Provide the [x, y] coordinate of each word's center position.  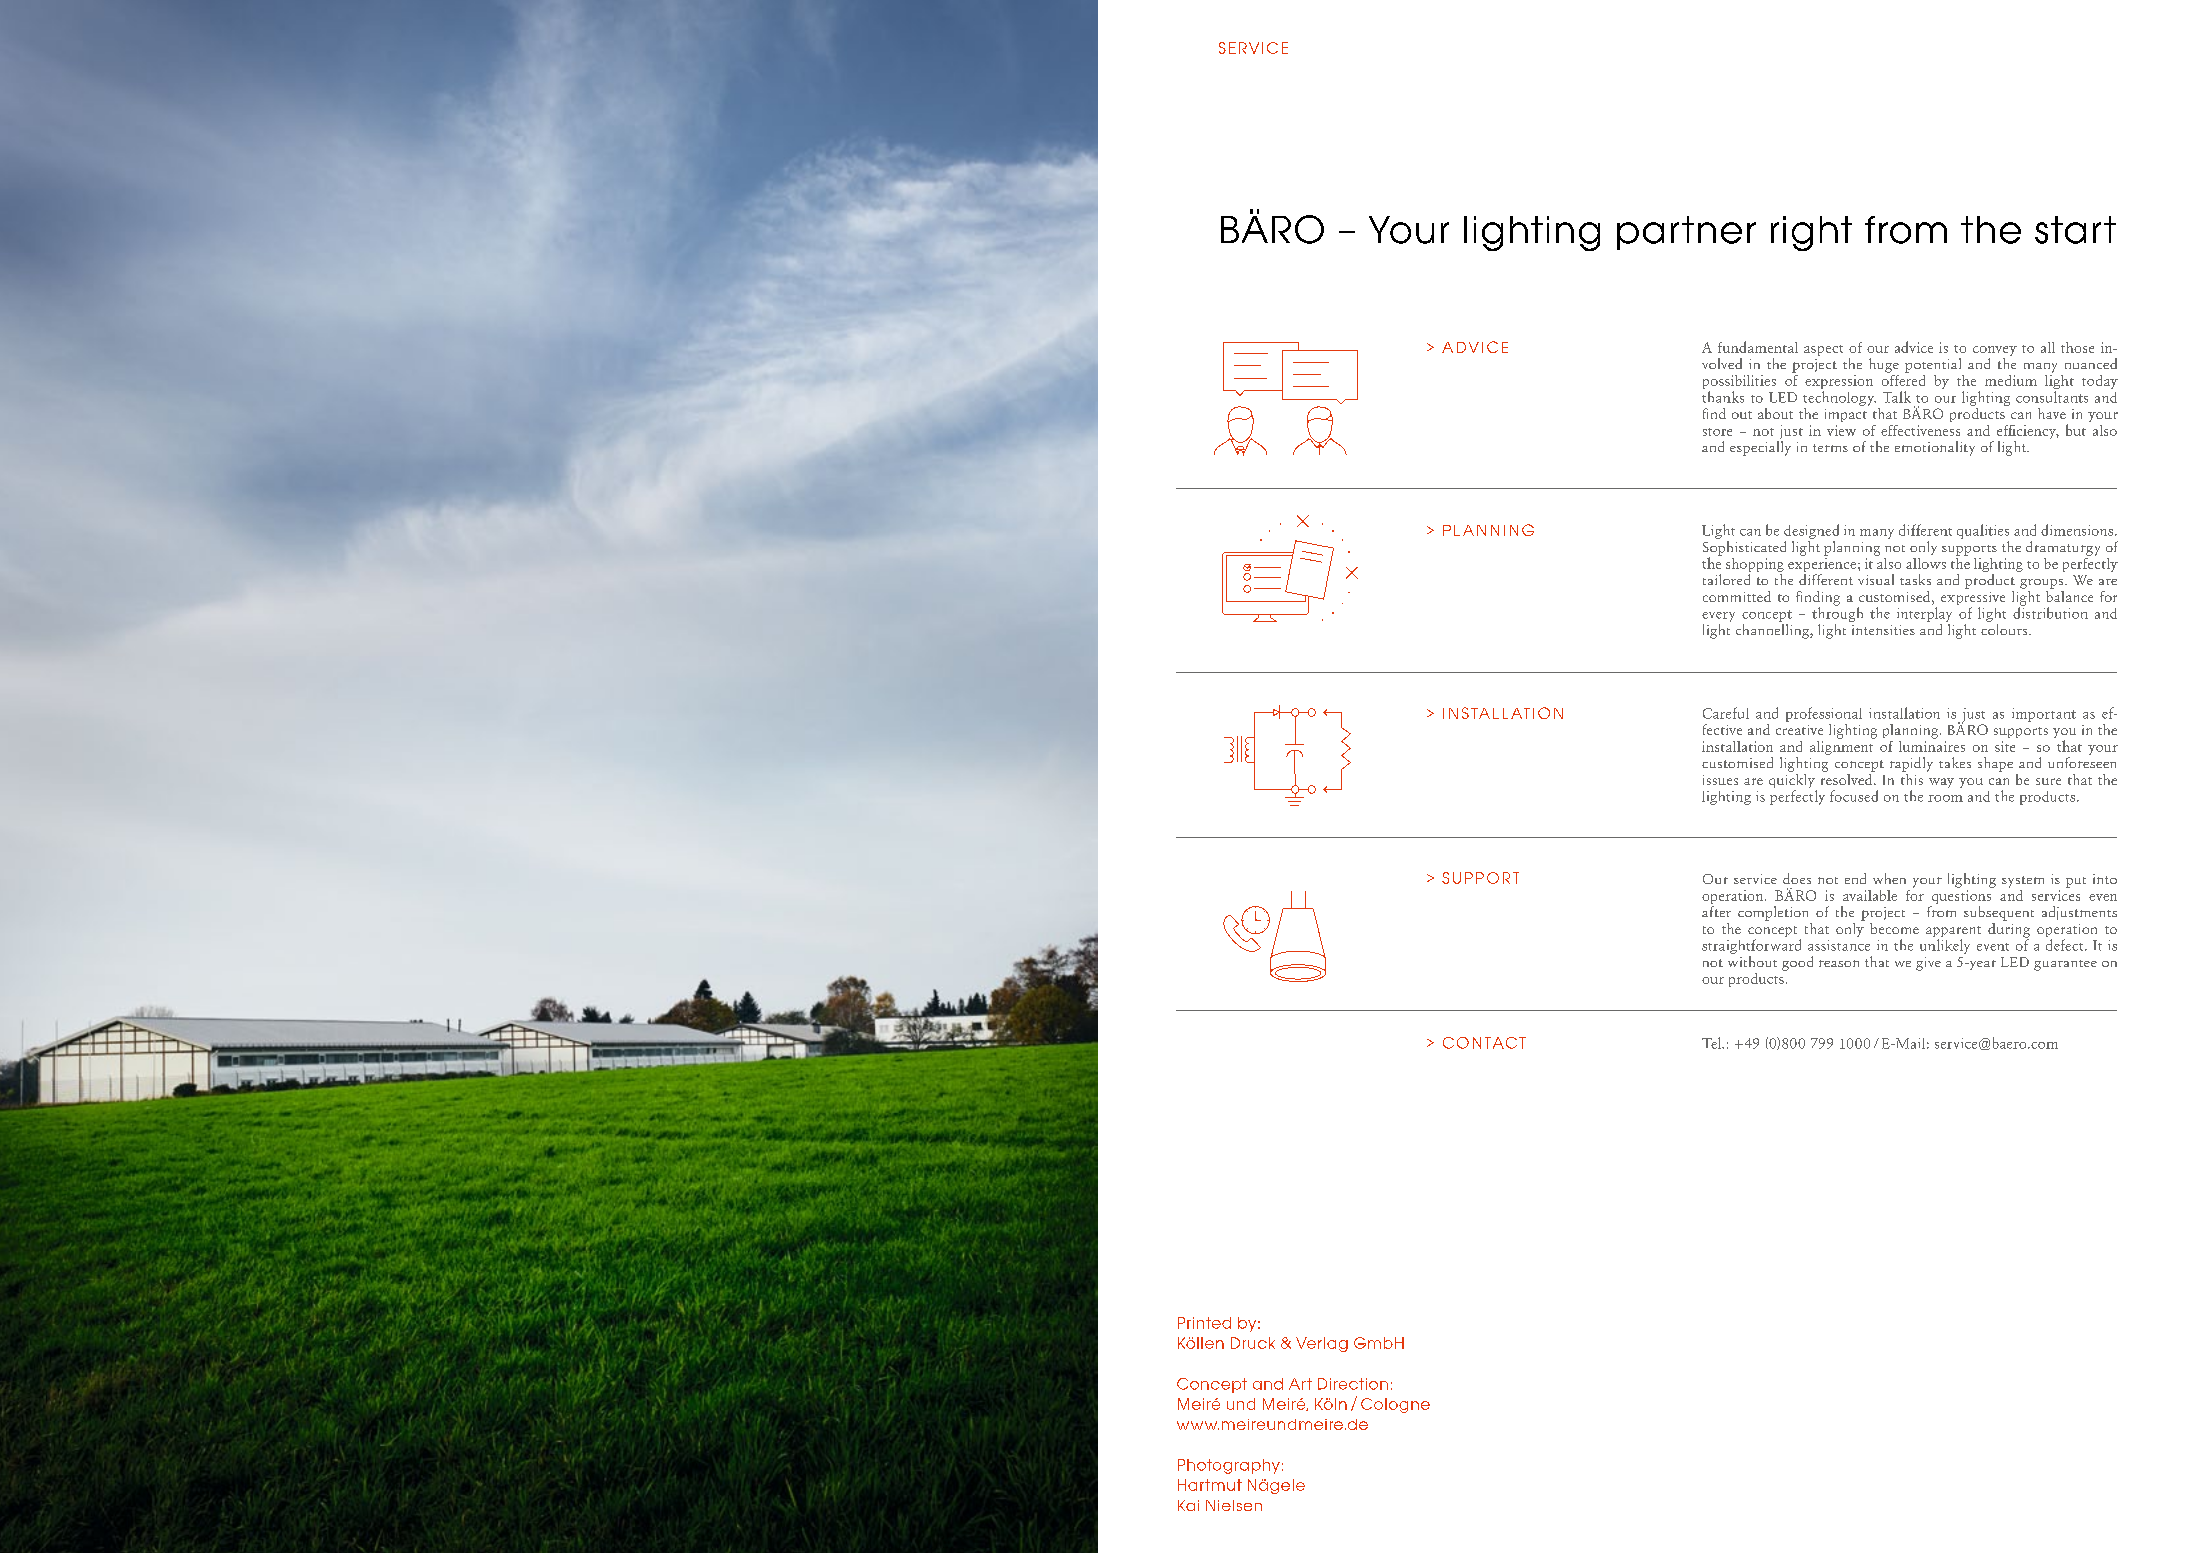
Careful [1726, 713]
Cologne [1395, 1405]
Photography [1229, 1466]
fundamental [1758, 347]
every [1718, 617]
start [2075, 230]
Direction [1353, 1384]
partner [1686, 233]
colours [2005, 628]
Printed [1204, 1323]
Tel [1713, 1043]
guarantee [2065, 965]
